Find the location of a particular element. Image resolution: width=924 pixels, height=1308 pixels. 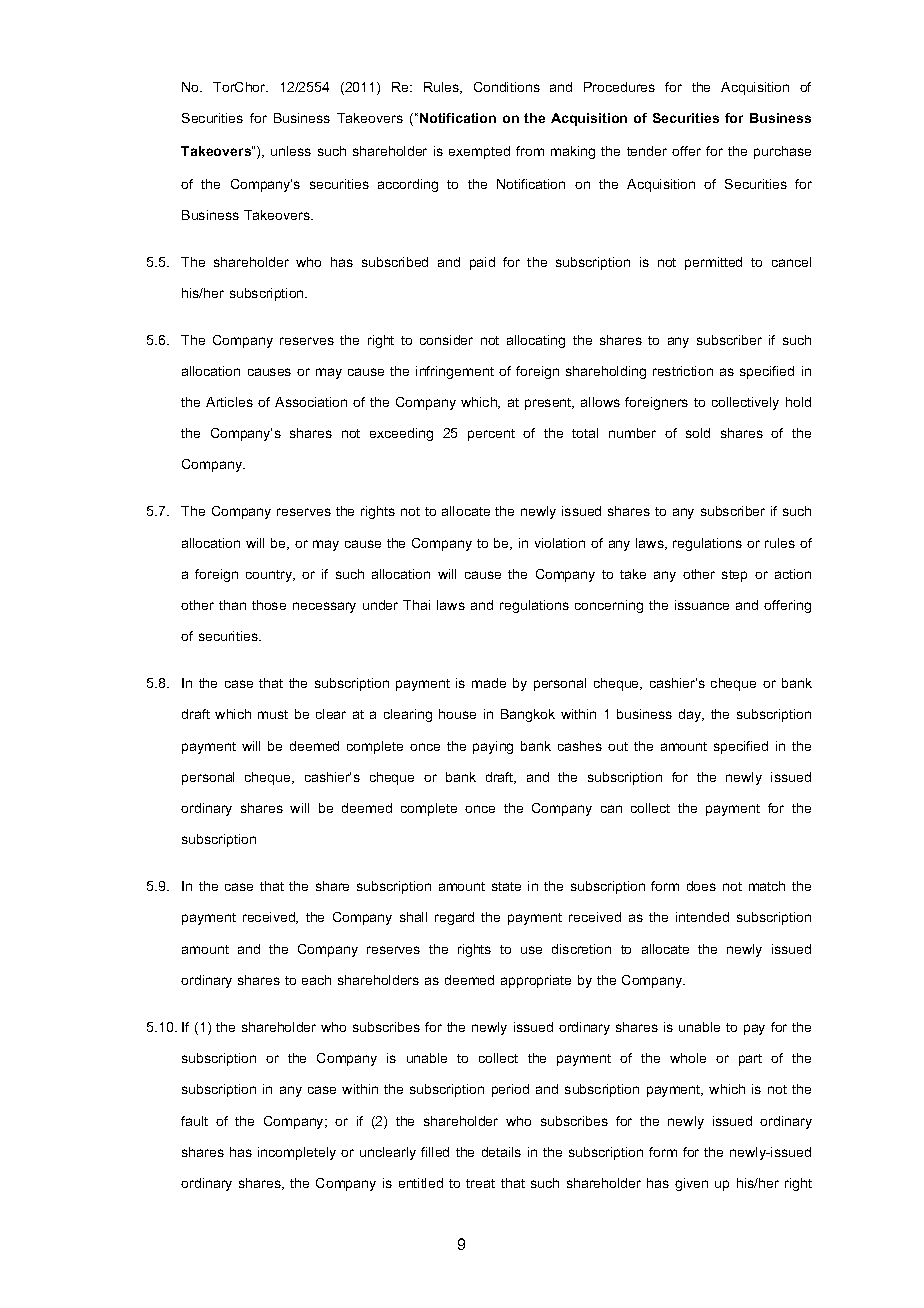

Conditions is located at coordinates (507, 87).
